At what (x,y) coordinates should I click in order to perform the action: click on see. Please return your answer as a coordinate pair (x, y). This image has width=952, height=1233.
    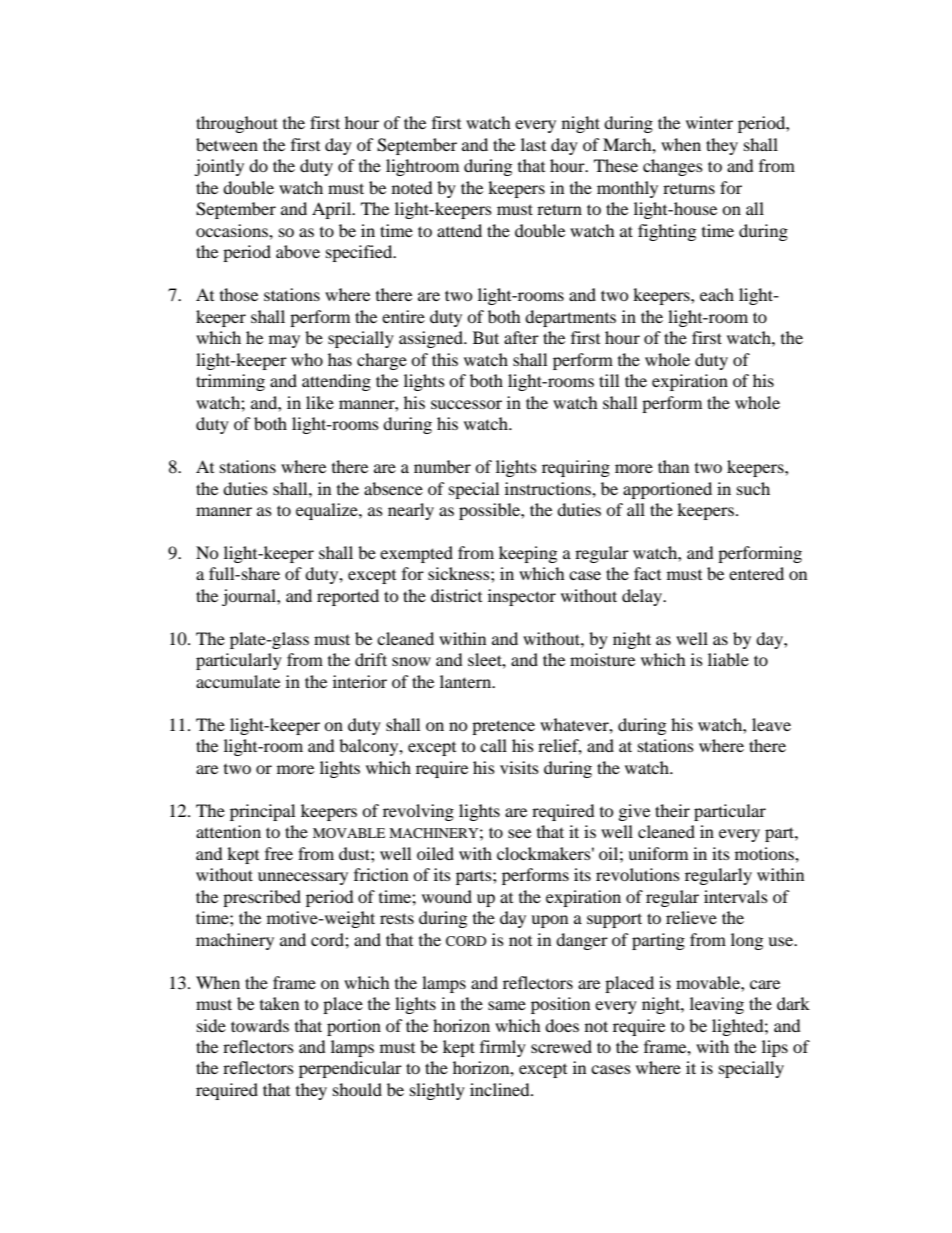
    Looking at the image, I should click on (519, 833).
